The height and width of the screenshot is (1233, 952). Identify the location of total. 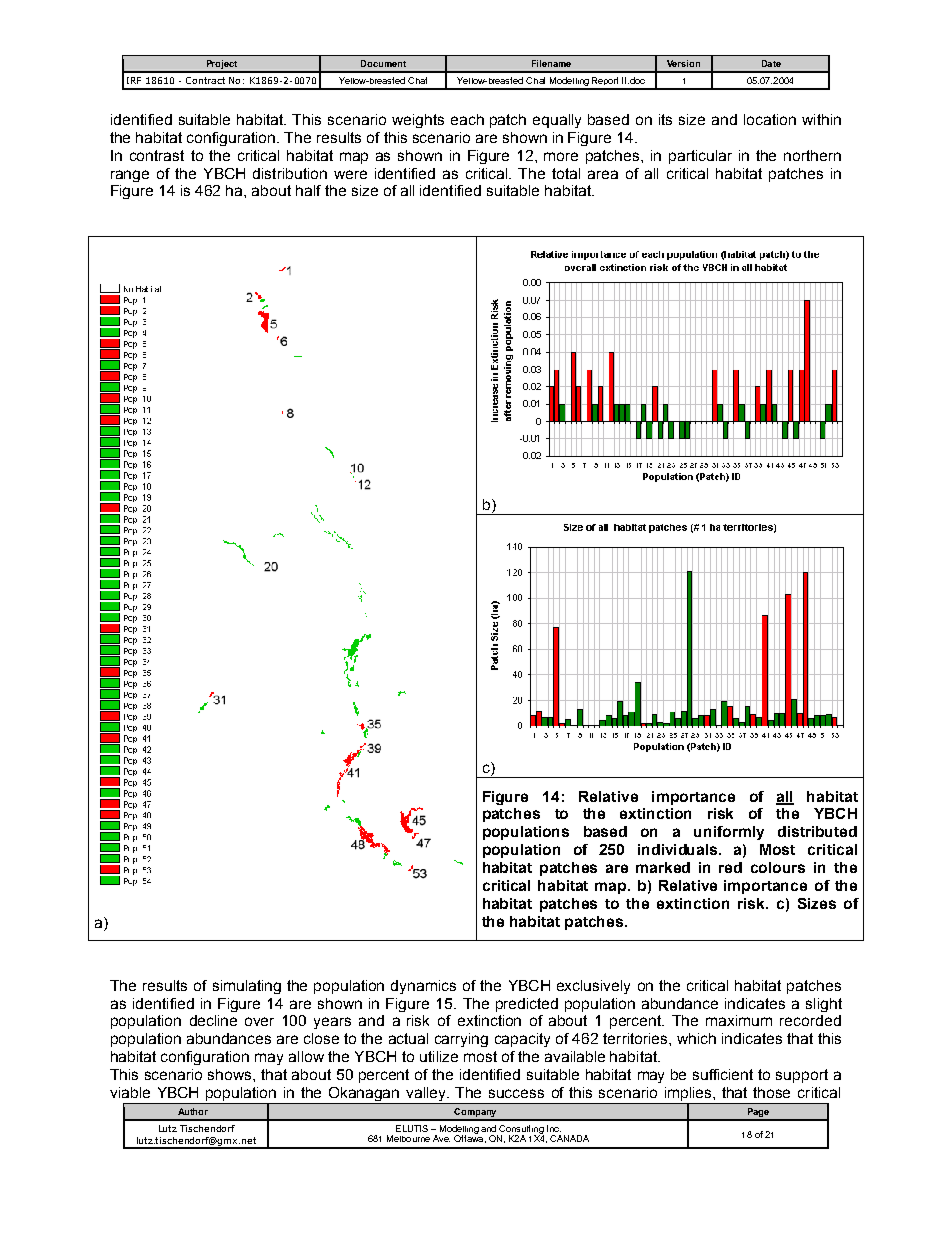
(566, 173).
